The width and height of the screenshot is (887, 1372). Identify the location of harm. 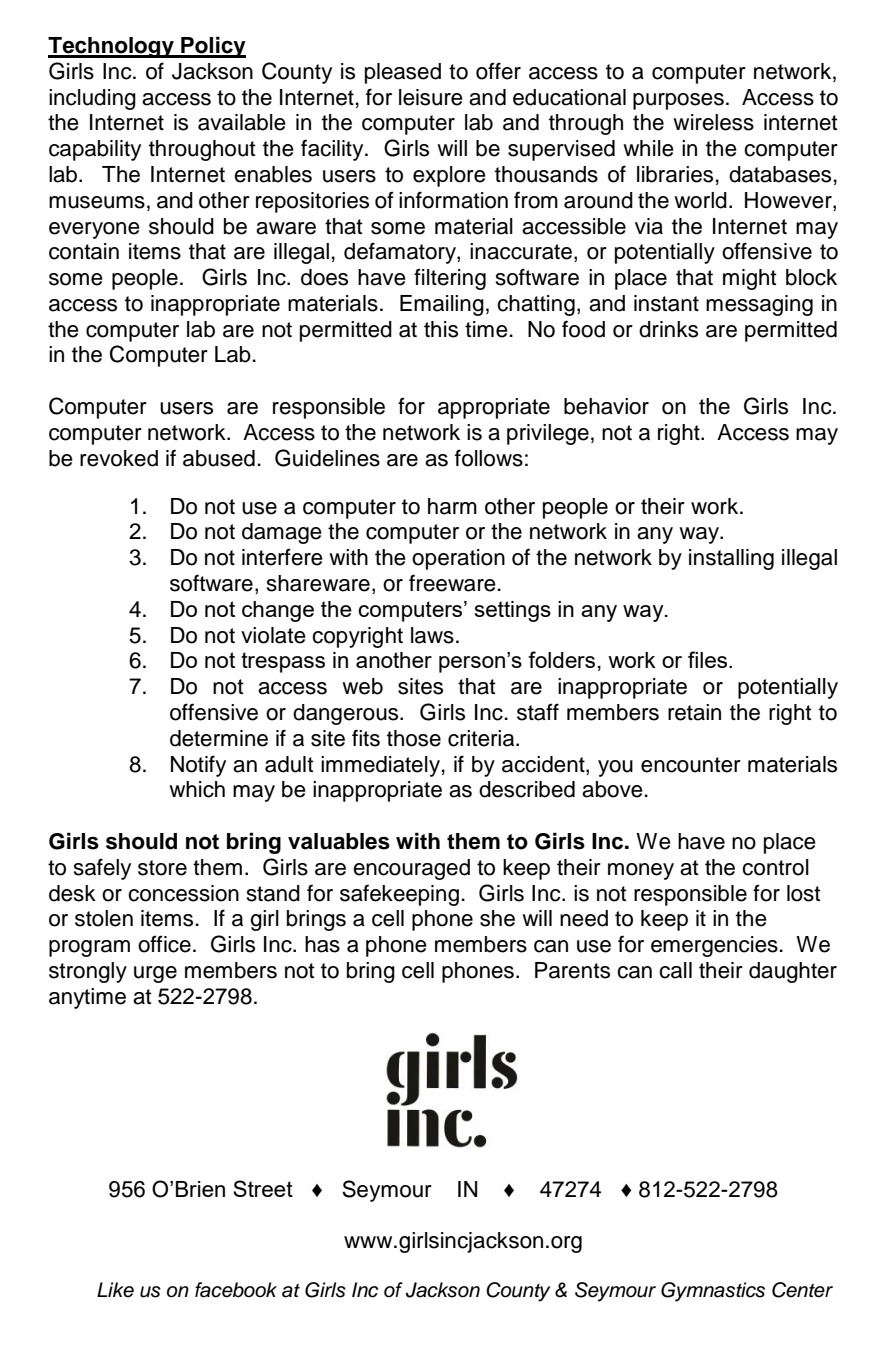
(452, 506).
